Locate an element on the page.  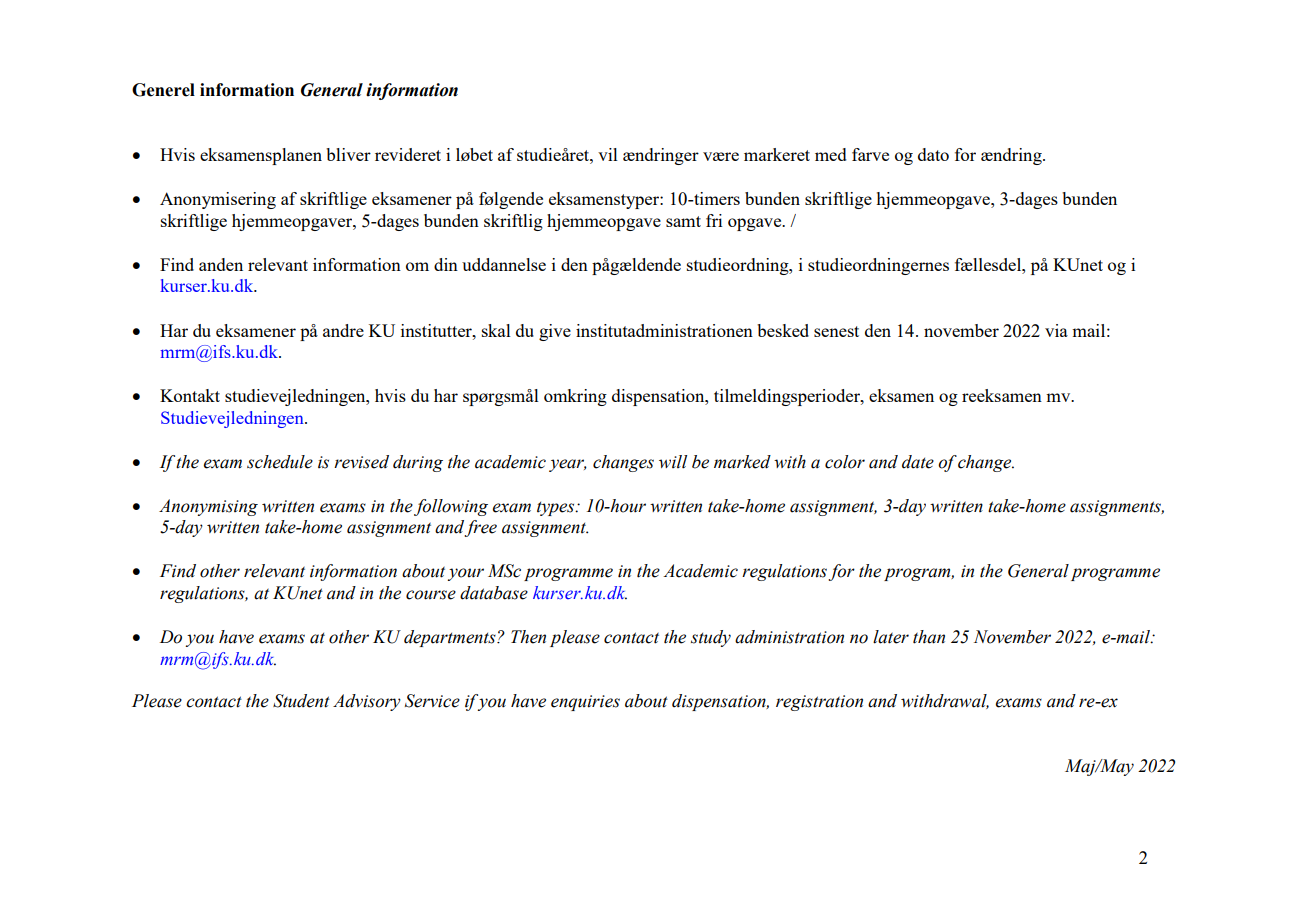
Student is located at coordinates (301, 701).
